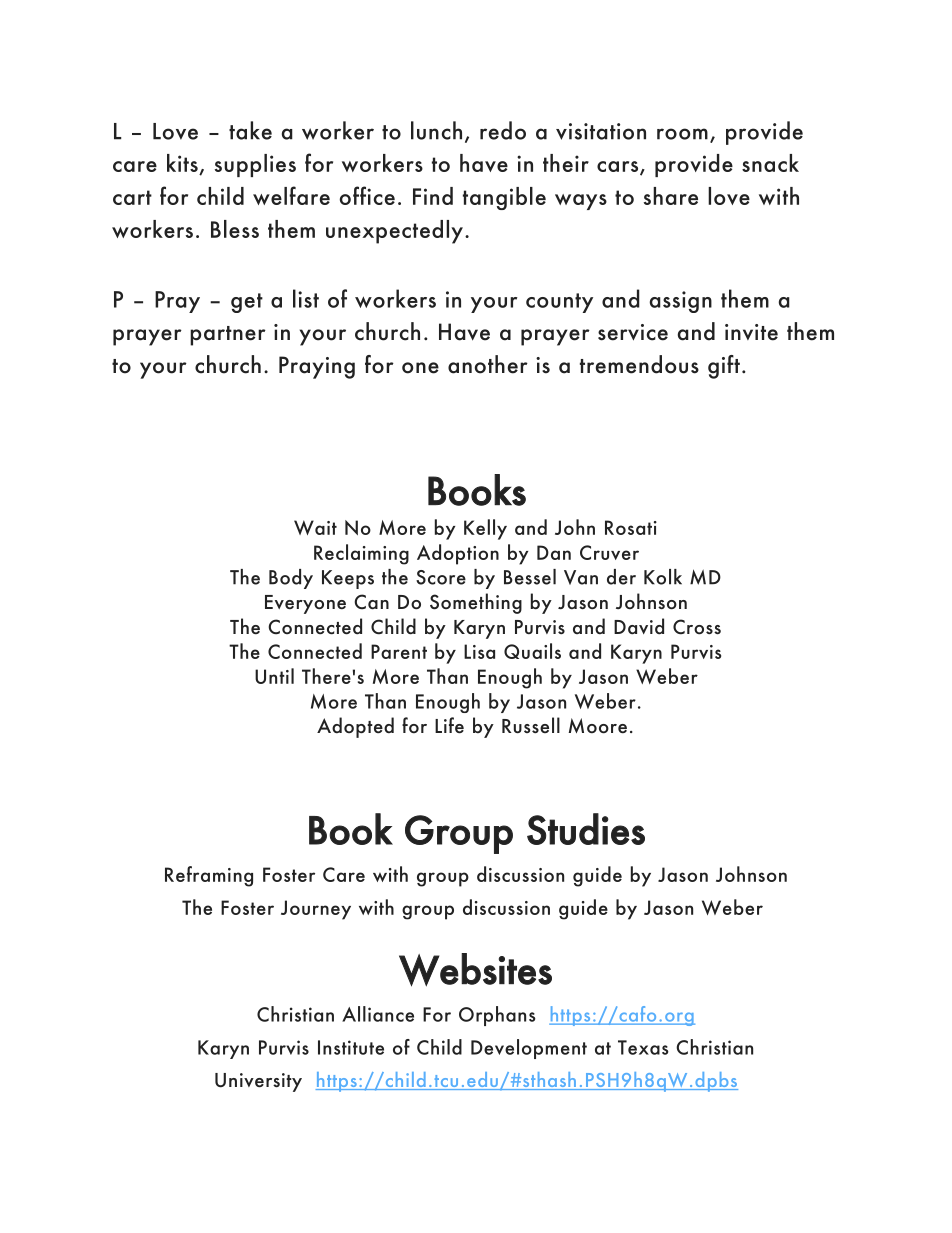 This screenshot has height=1233, width=952. I want to click on kits, so click(183, 164).
